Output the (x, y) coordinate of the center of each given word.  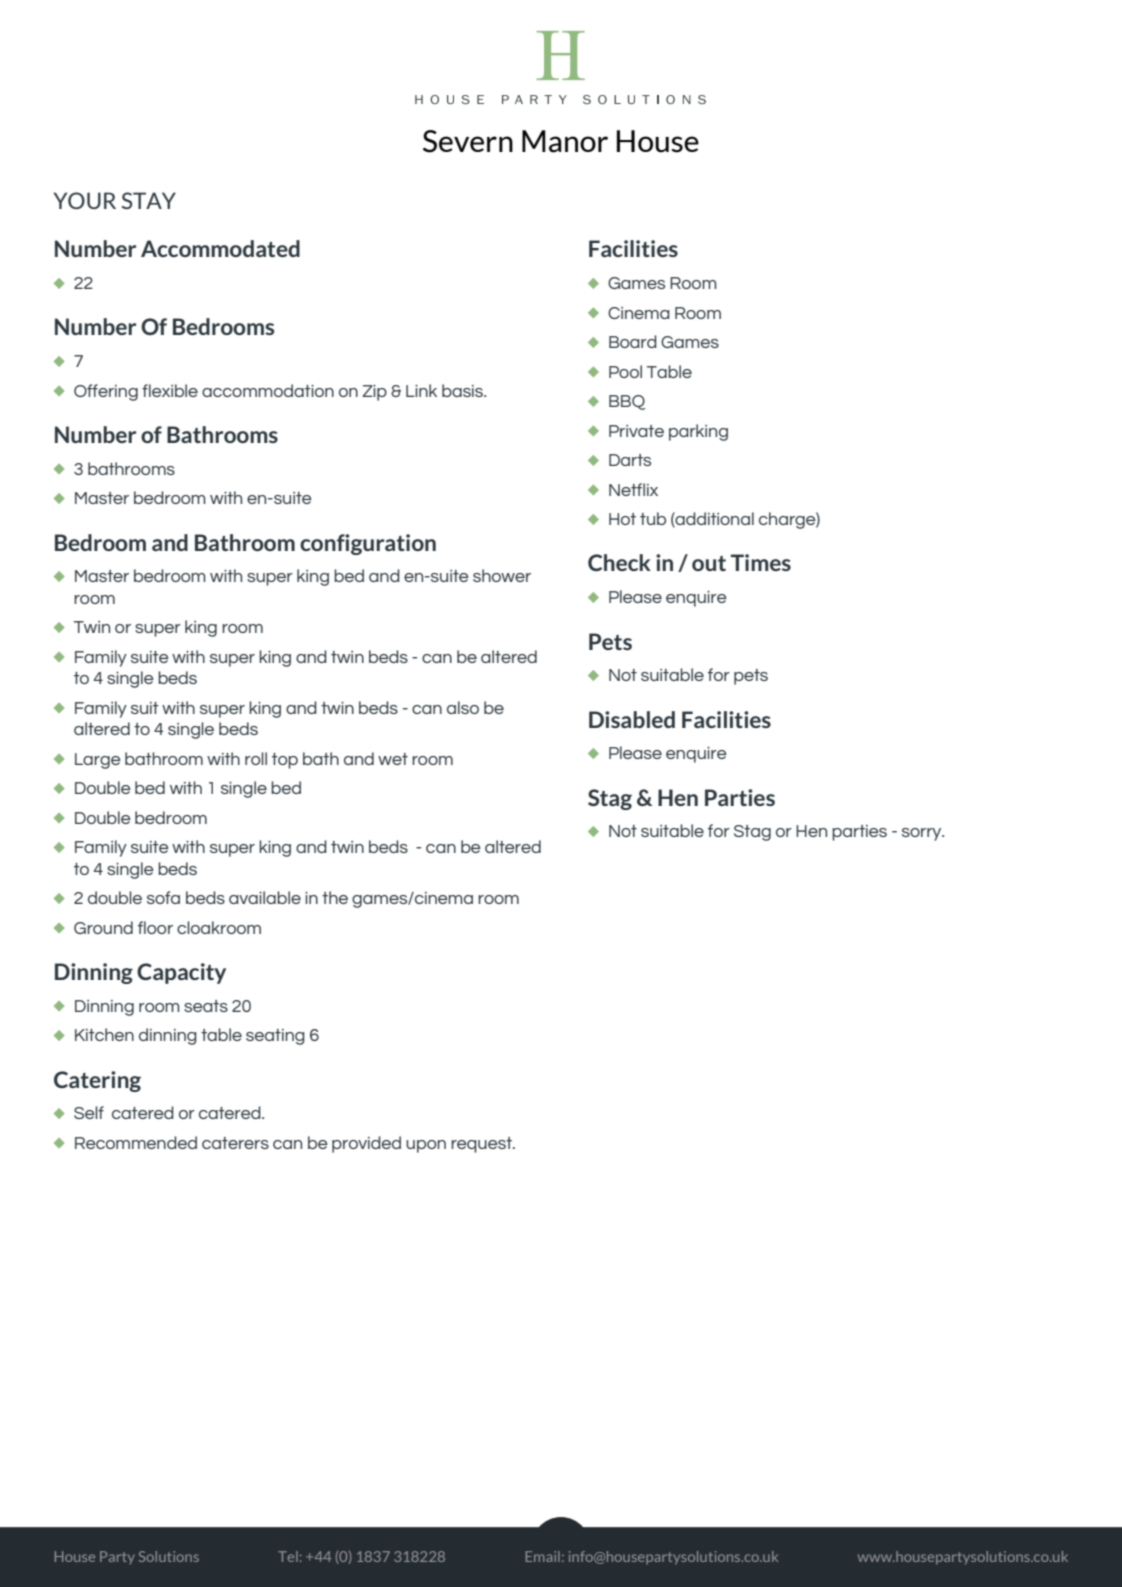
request (482, 1145)
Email (543, 1556)
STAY (149, 200)
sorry (923, 834)
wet (393, 759)
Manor (565, 141)
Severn (468, 141)
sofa (163, 897)
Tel (288, 1556)
